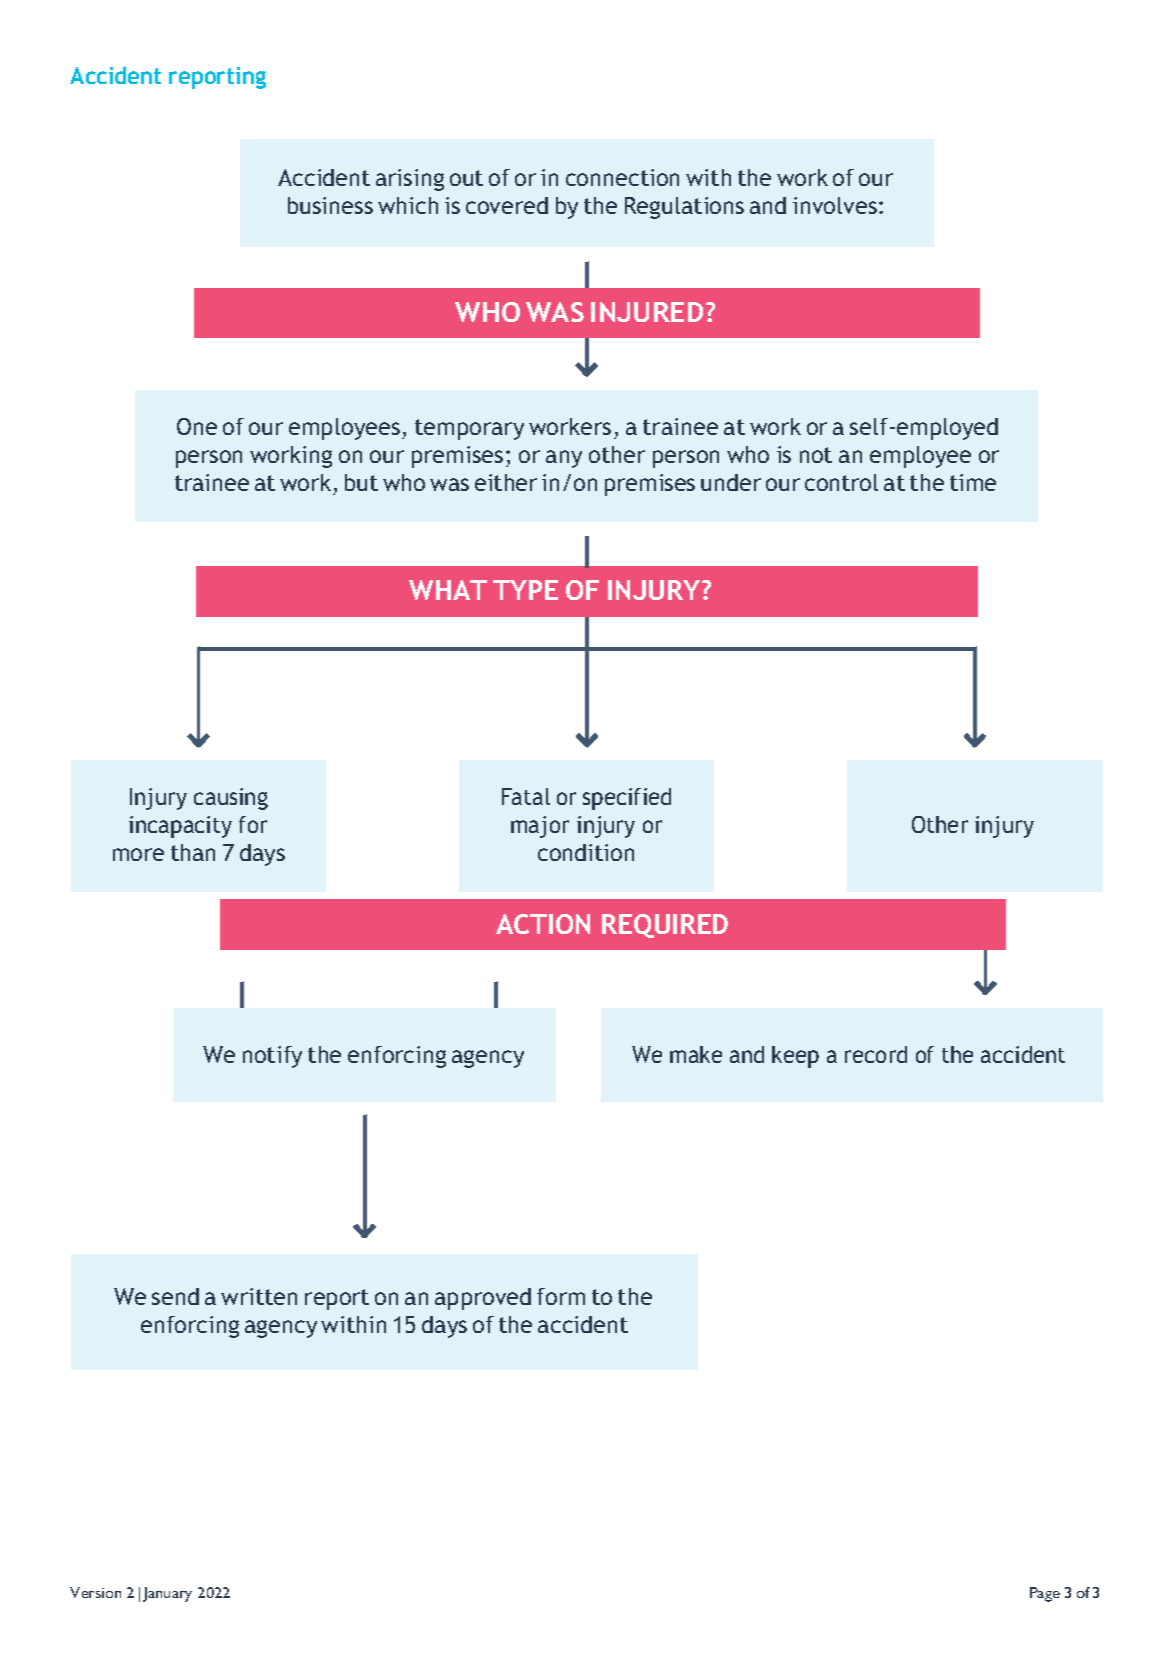  What do you see at coordinates (835, 205) in the image?
I see `involves` at bounding box center [835, 205].
